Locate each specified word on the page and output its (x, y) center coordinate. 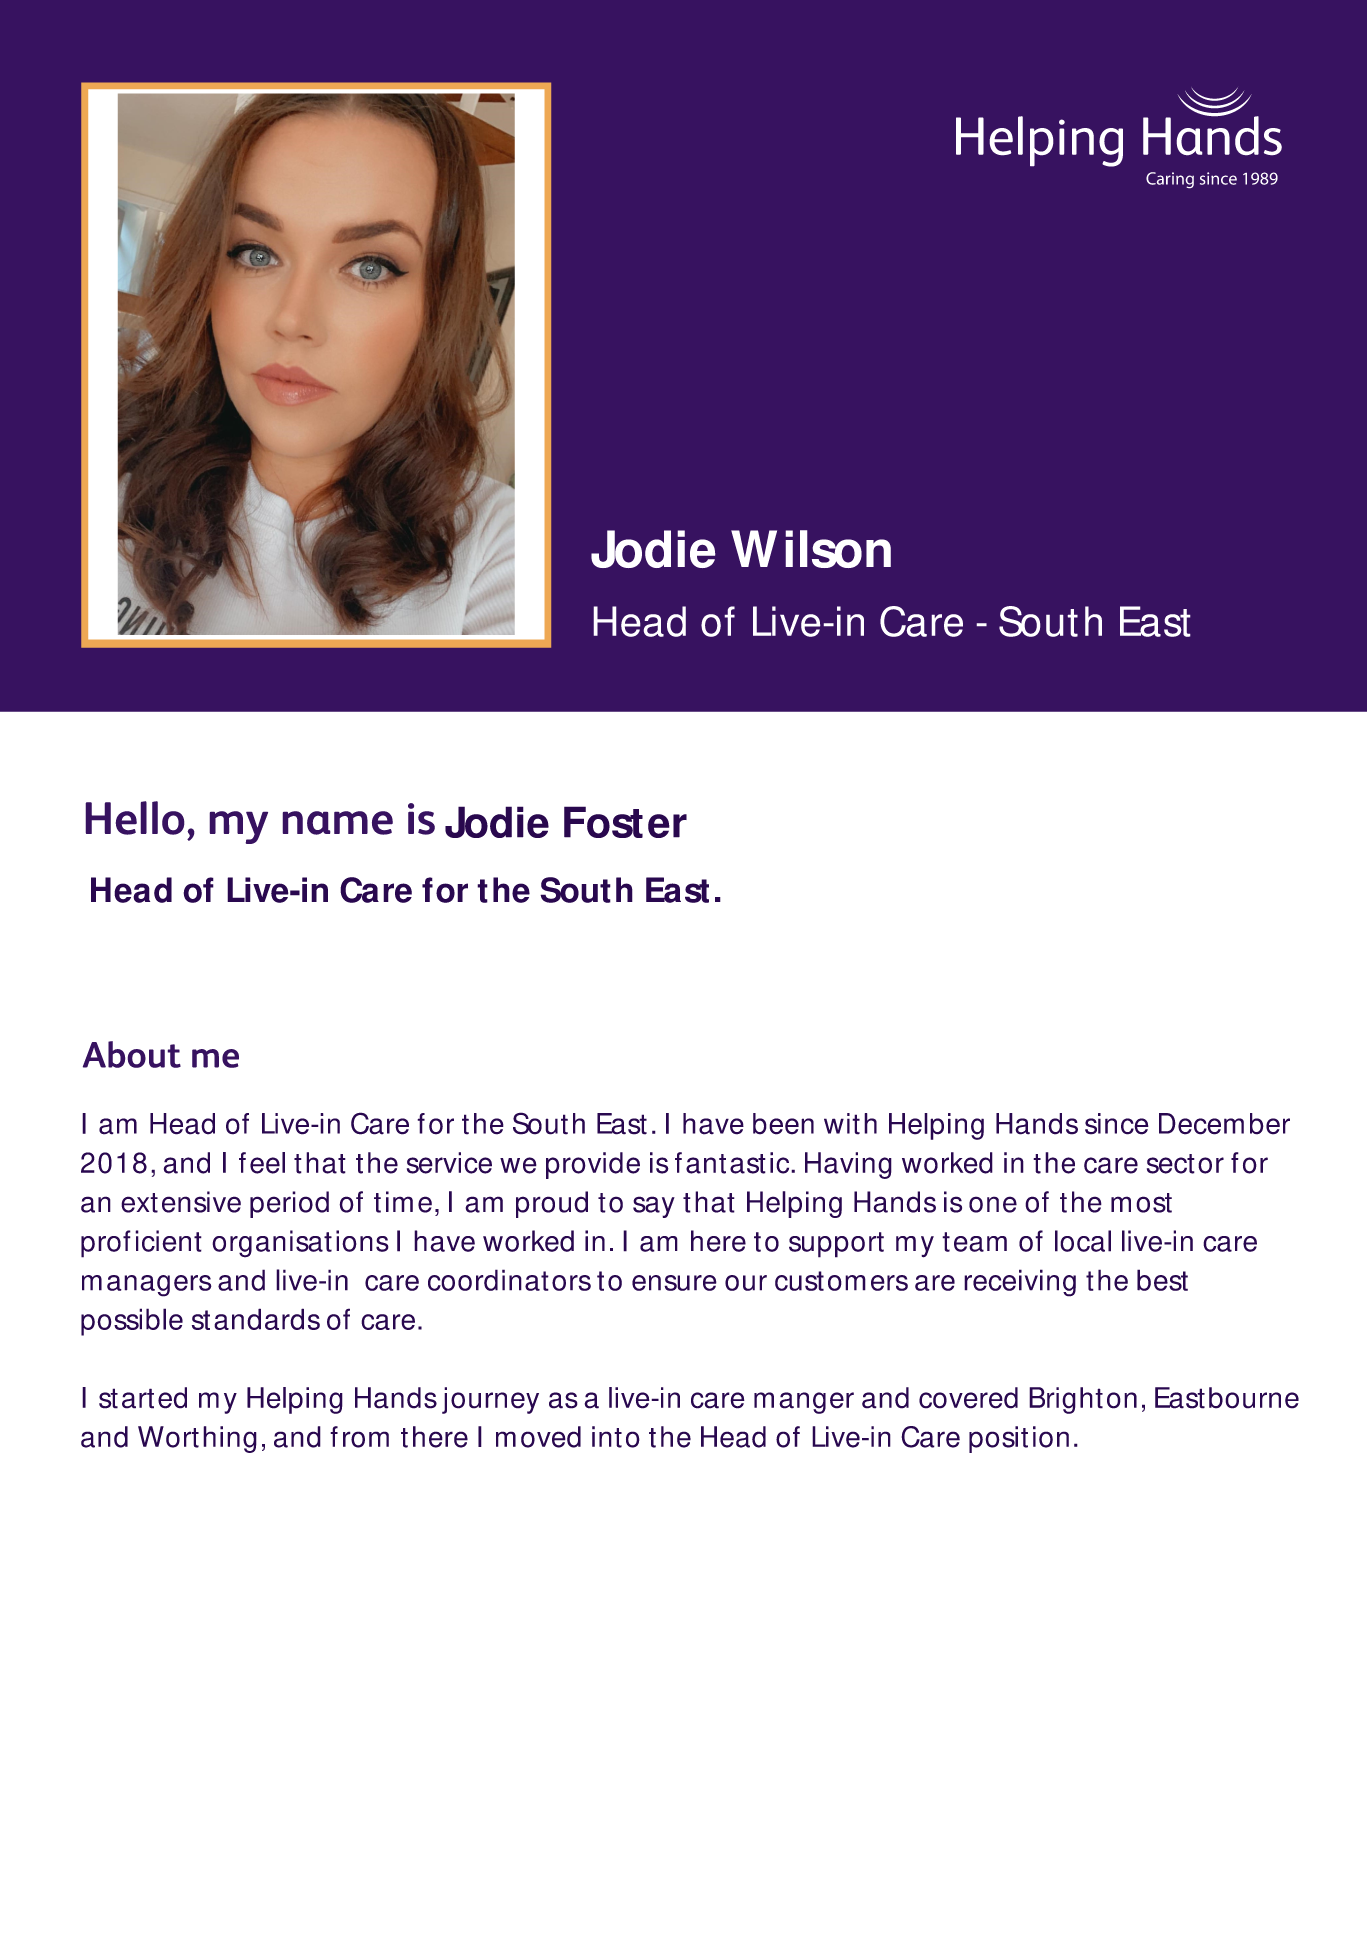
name (337, 823)
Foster (625, 822)
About (132, 1054)
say (654, 1207)
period (289, 1204)
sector (1185, 1164)
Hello (135, 818)
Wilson (811, 549)
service (449, 1163)
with (850, 1124)
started (143, 1398)
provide (593, 1165)
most (1141, 1203)
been (783, 1124)
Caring (1170, 180)
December (1224, 1124)
